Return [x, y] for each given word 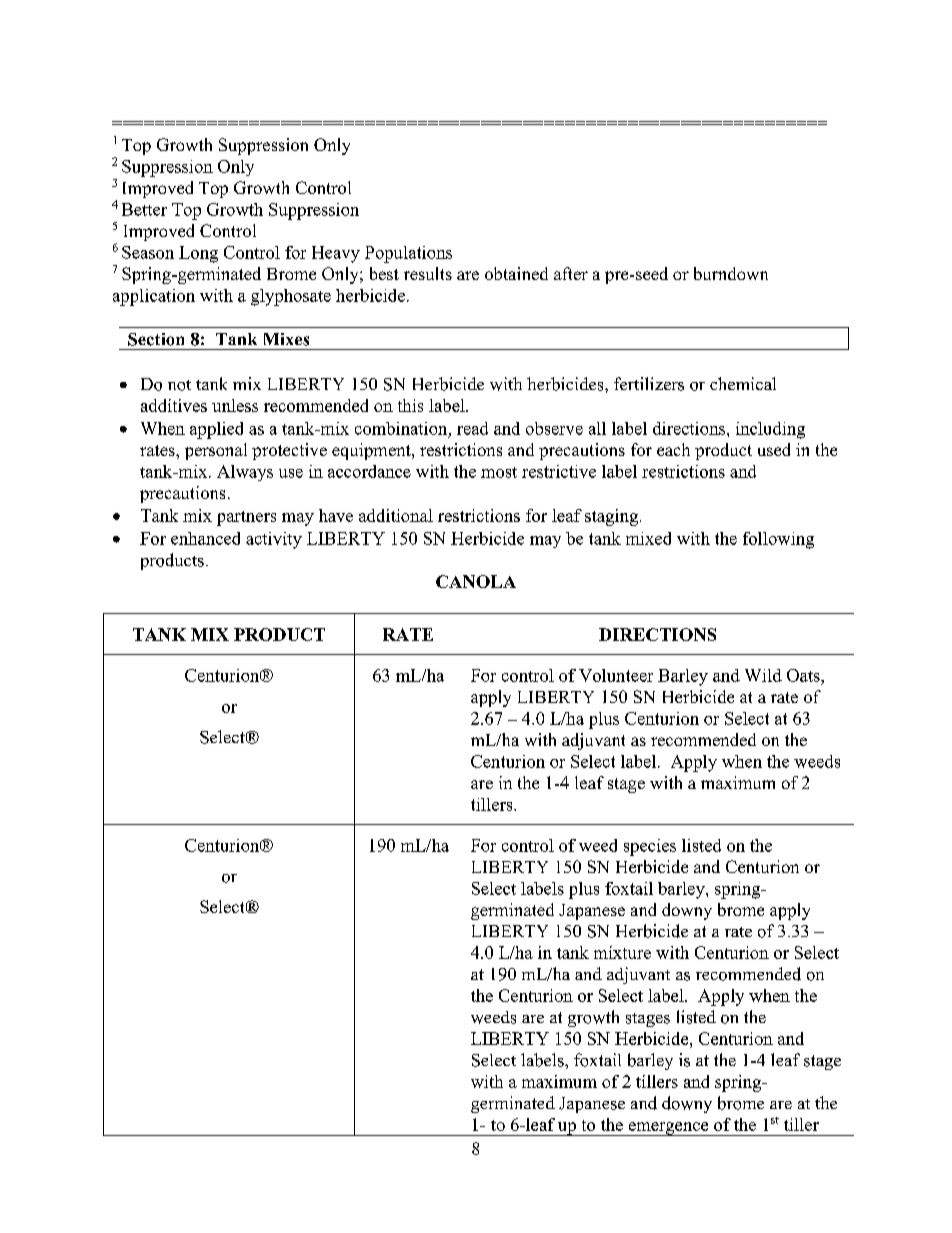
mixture [622, 952]
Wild [763, 675]
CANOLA [476, 581]
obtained [516, 273]
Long [198, 254]
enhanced [205, 538]
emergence [668, 1129]
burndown [731, 273]
